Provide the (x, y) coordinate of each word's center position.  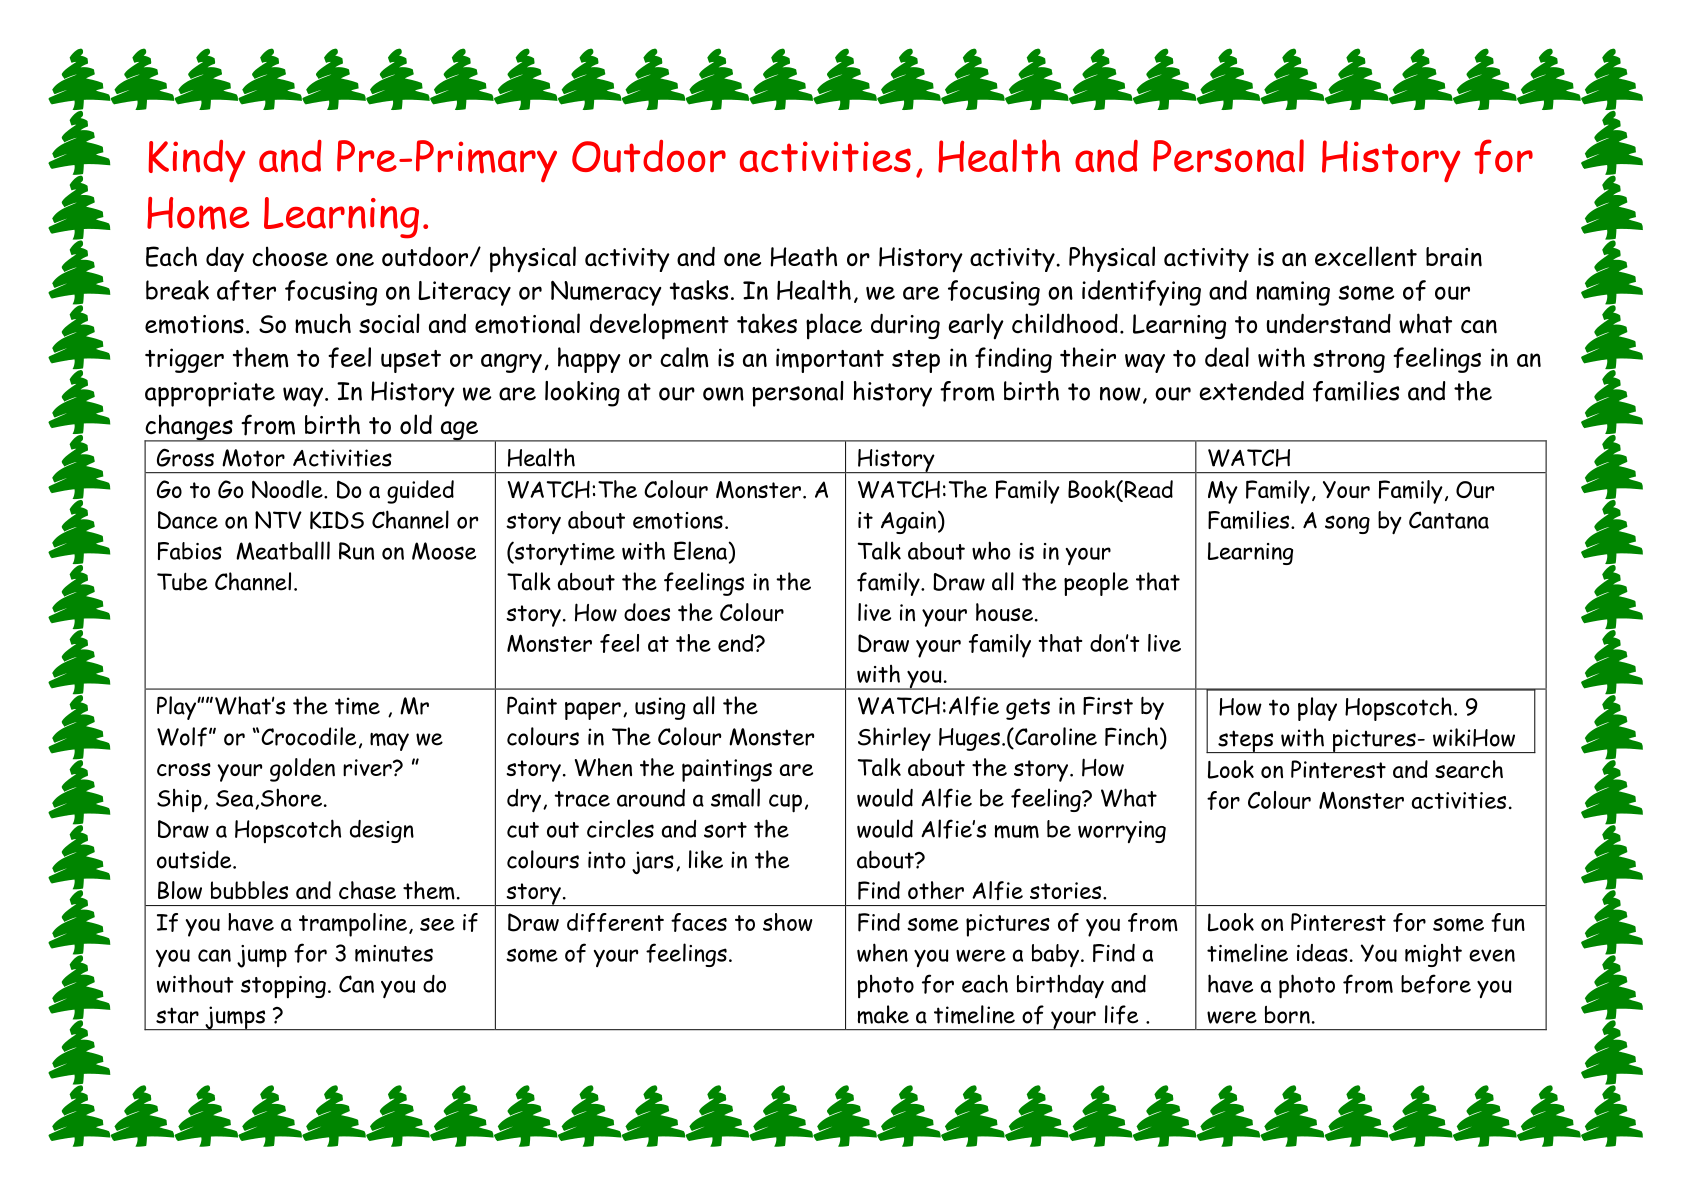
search (1469, 769)
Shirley (894, 739)
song (1347, 524)
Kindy (197, 161)
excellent (1366, 256)
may (389, 742)
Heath (804, 256)
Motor (253, 458)
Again (908, 523)
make (883, 1014)
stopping (283, 987)
